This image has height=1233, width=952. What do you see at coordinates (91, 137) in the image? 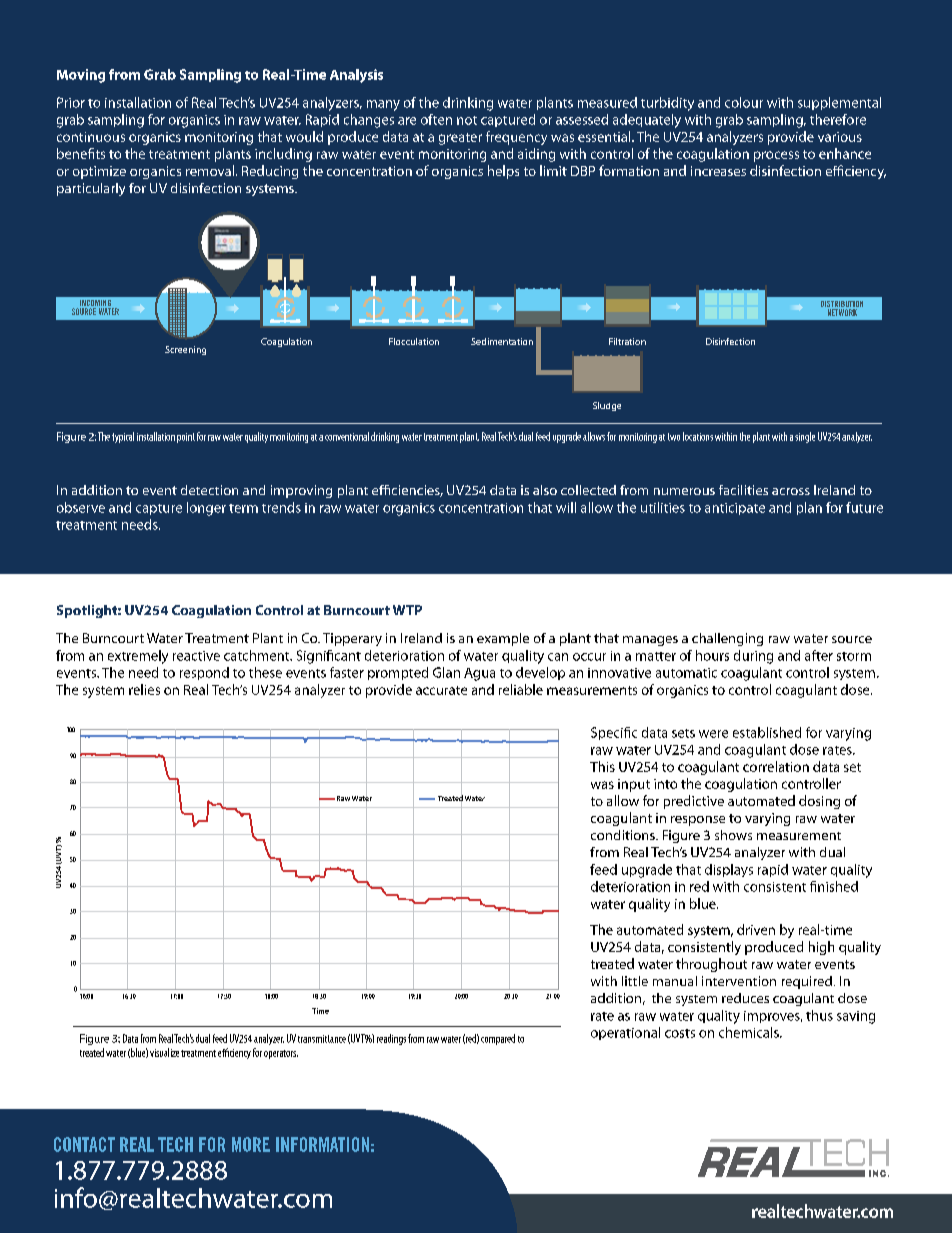
I see `continuous` at bounding box center [91, 137].
